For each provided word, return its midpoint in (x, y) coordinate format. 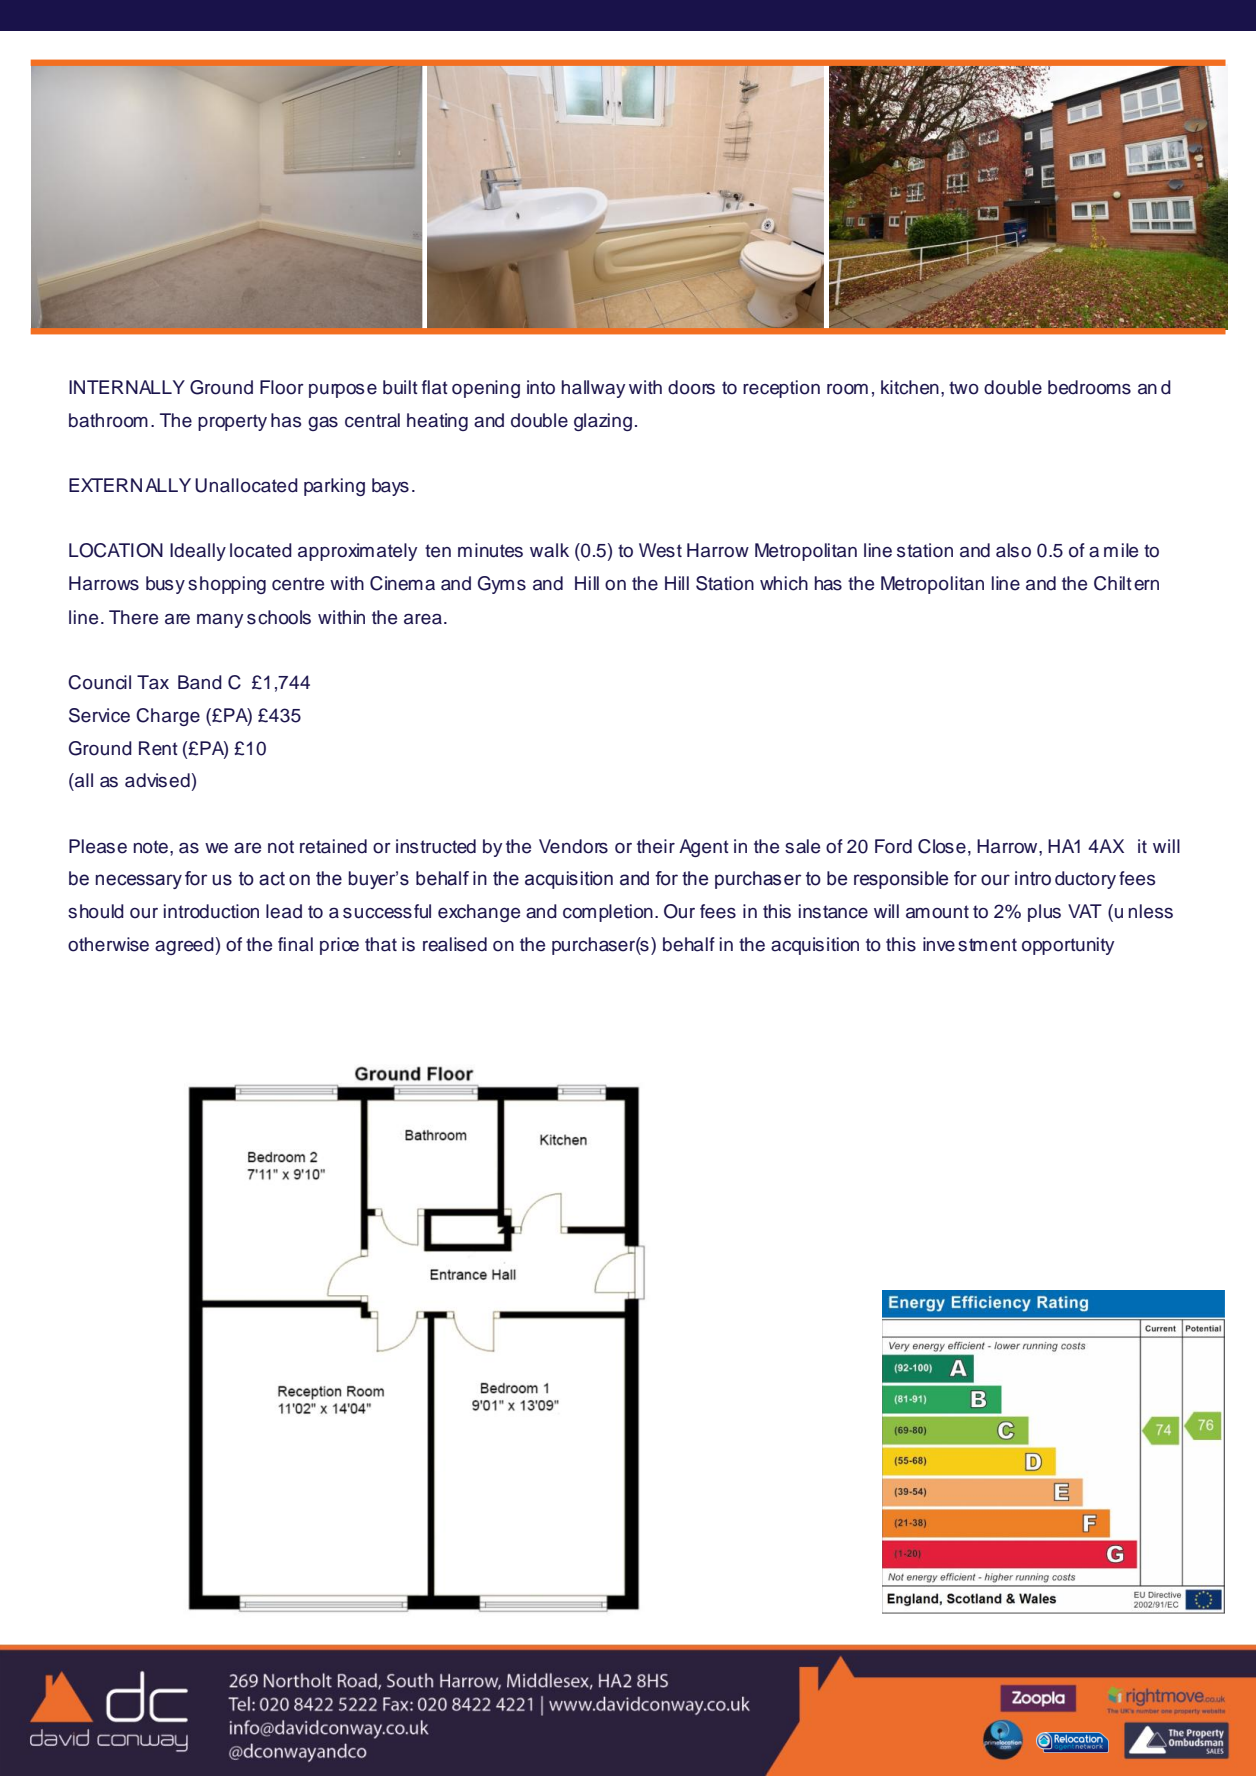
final (295, 944)
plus (1044, 913)
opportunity (1068, 946)
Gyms (502, 585)
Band (200, 682)
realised (455, 944)
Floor (282, 387)
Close (942, 846)
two (964, 388)
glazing (603, 422)
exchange (479, 913)
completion (608, 913)
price (339, 946)
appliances (969, 1580)
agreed (184, 946)
